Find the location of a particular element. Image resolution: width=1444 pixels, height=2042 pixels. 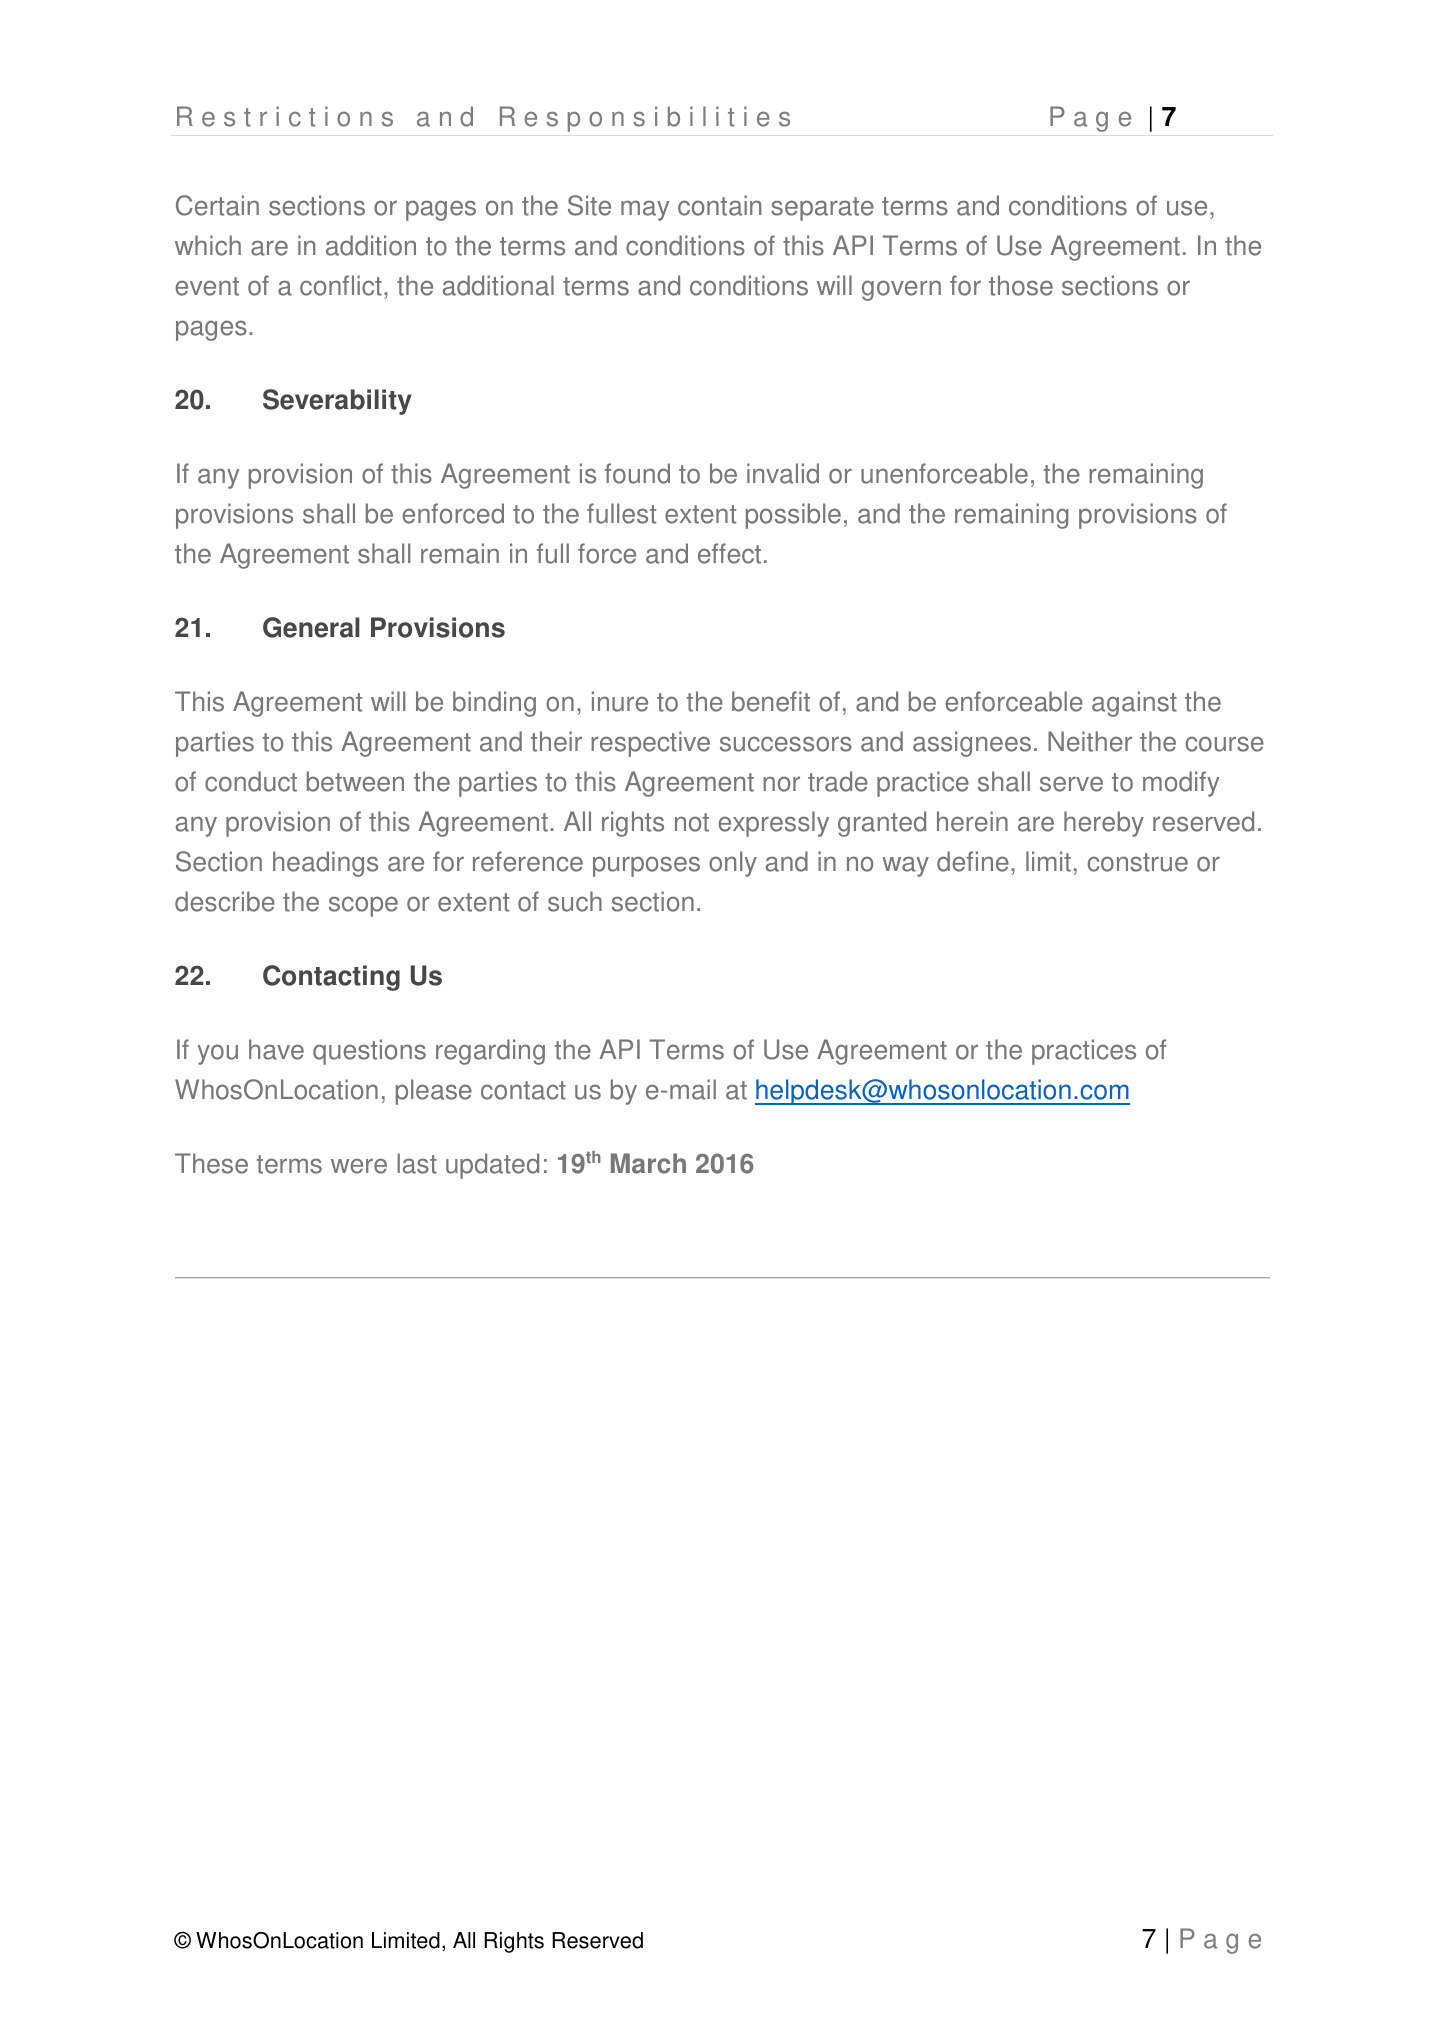

conflict is located at coordinates (341, 285).
